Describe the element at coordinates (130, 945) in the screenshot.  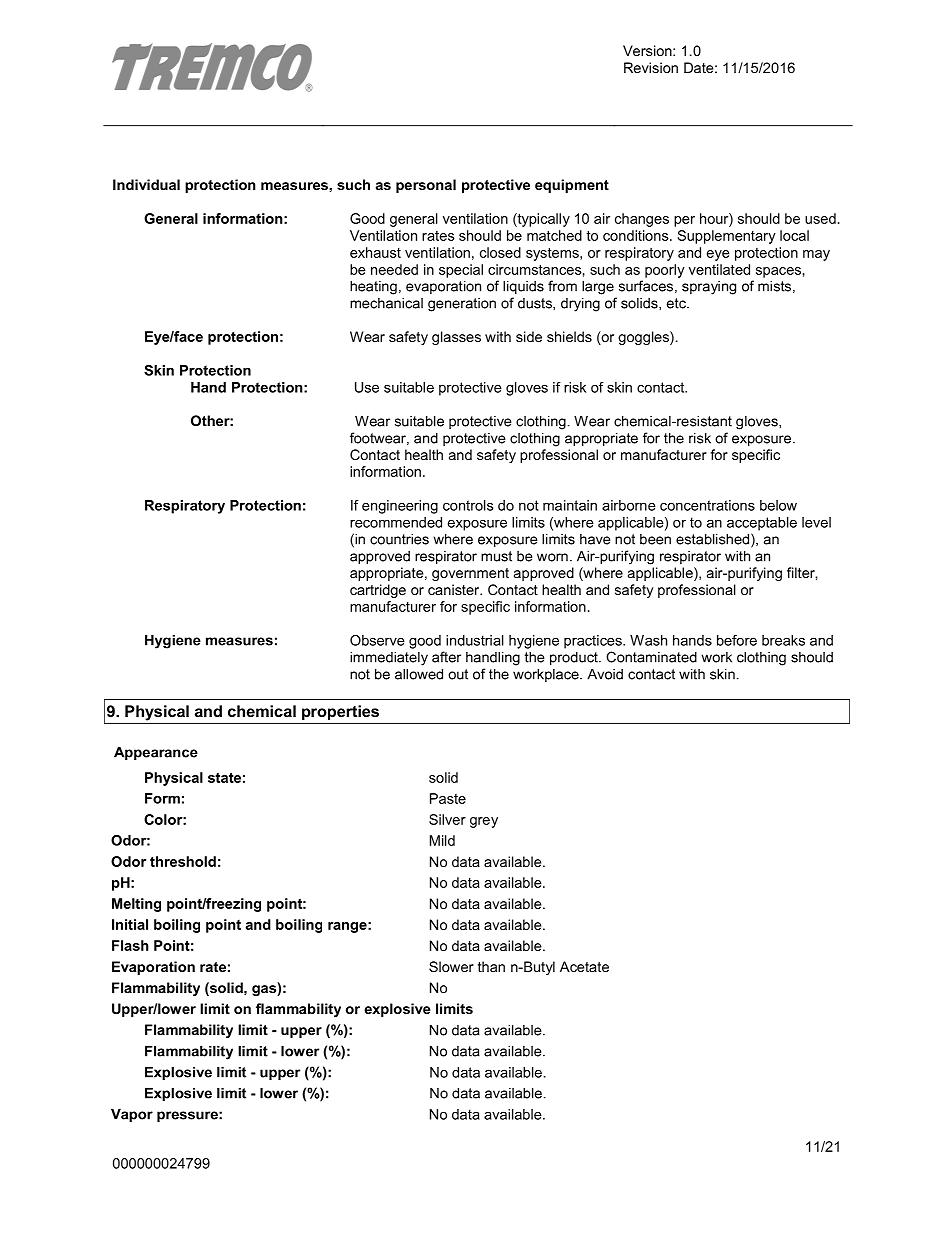
I see `Flash` at that location.
